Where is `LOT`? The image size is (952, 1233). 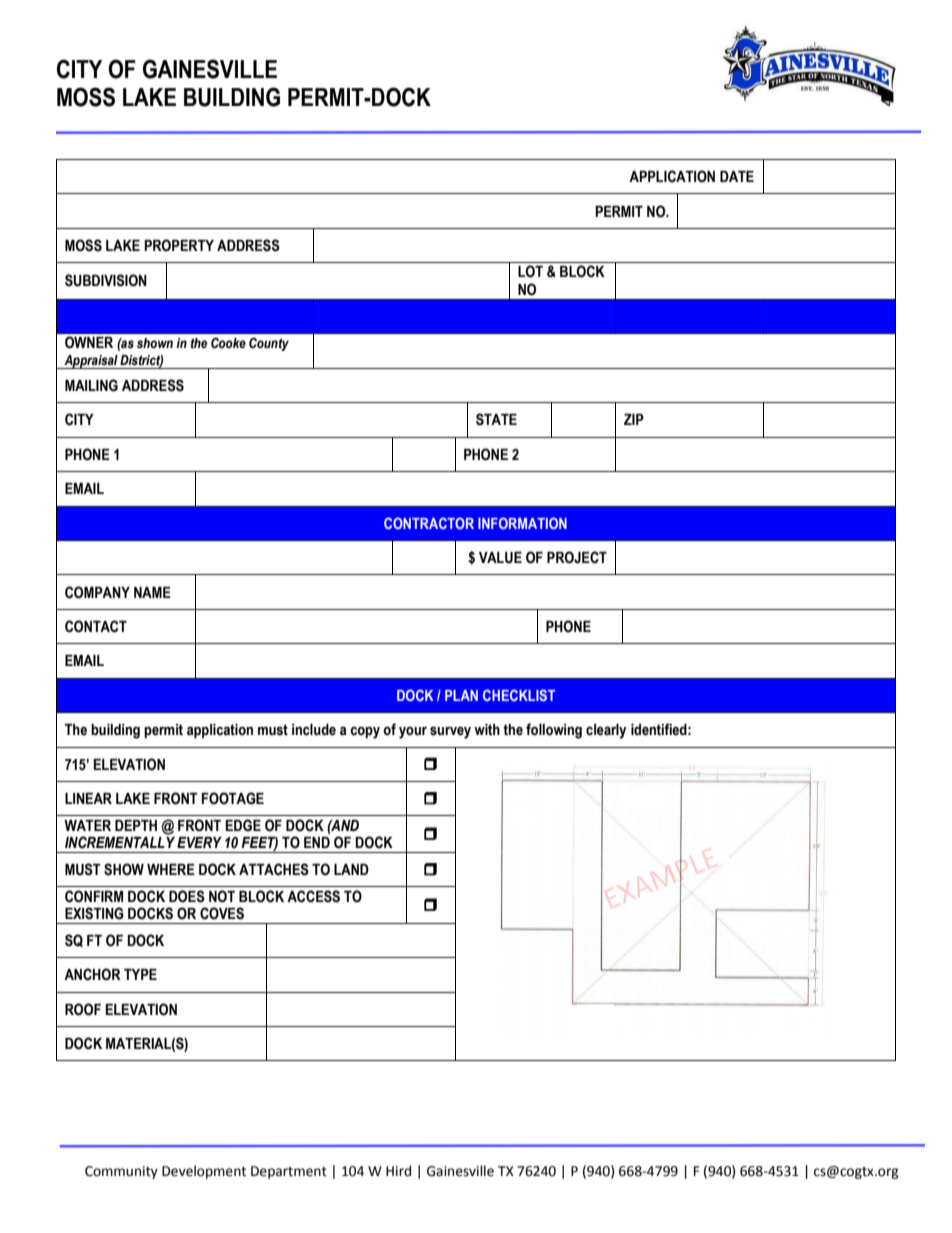 LOT is located at coordinates (530, 271).
